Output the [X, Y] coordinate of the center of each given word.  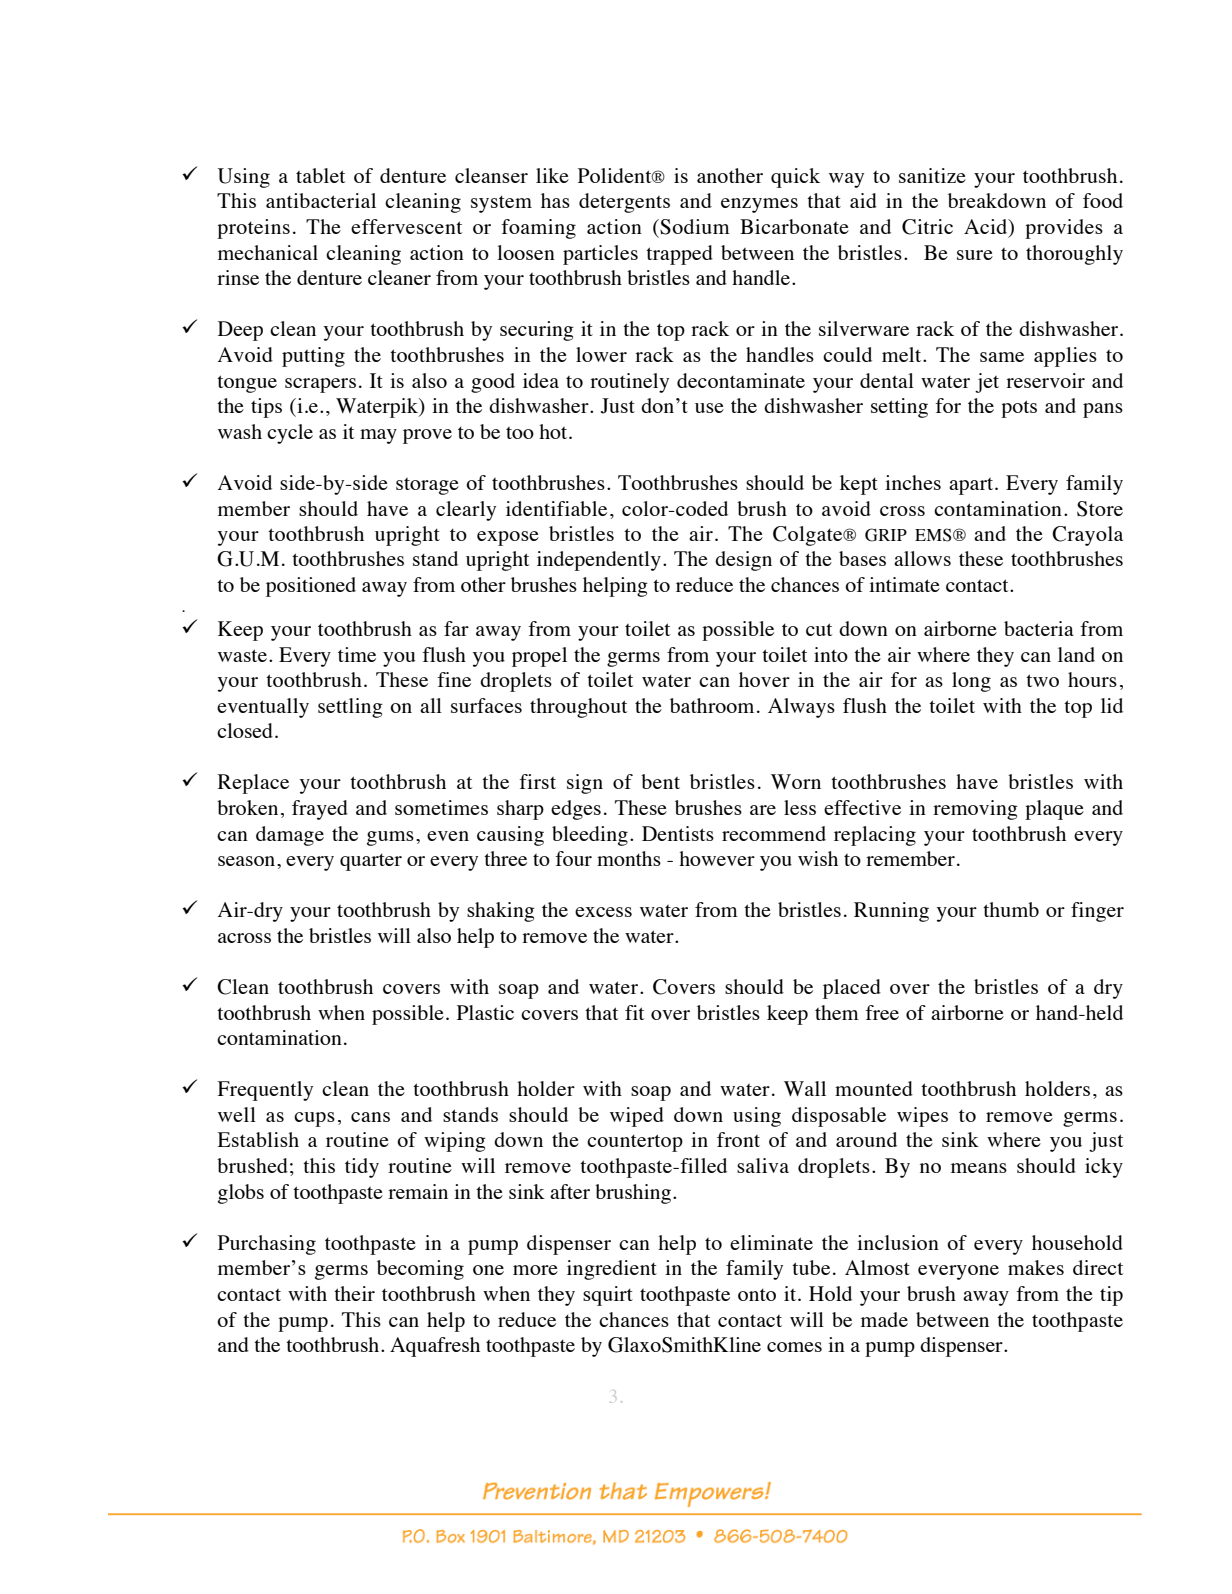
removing [975, 810]
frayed [320, 810]
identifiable [556, 508]
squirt [608, 1296]
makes [1036, 1267]
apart [972, 486]
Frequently [265, 1091]
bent [660, 781]
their [354, 1293]
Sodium [694, 227]
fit [634, 1012]
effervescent [406, 226]
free [882, 1012]
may [378, 436]
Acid [987, 228]
